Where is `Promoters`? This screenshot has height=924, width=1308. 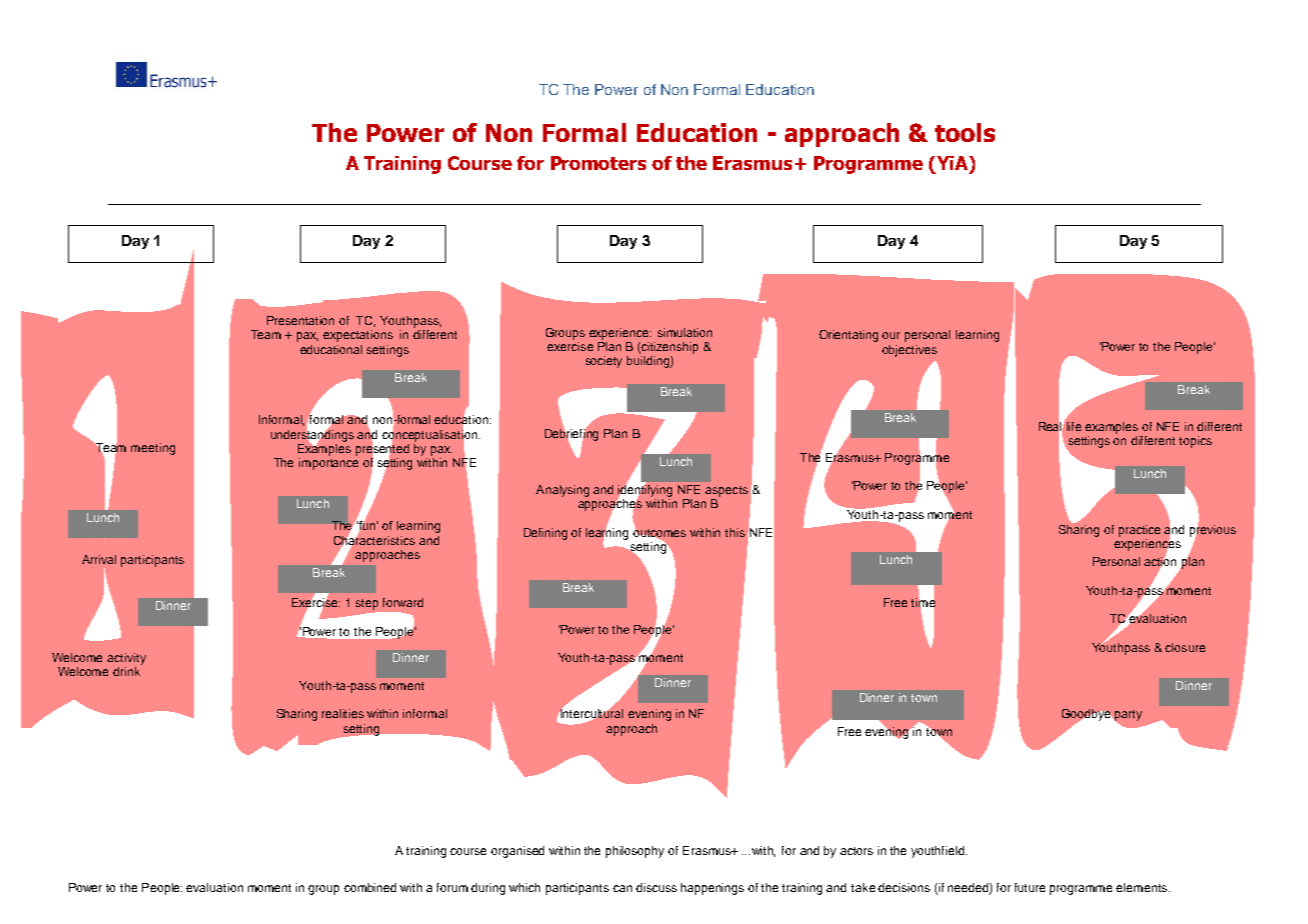 Promoters is located at coordinates (598, 163).
